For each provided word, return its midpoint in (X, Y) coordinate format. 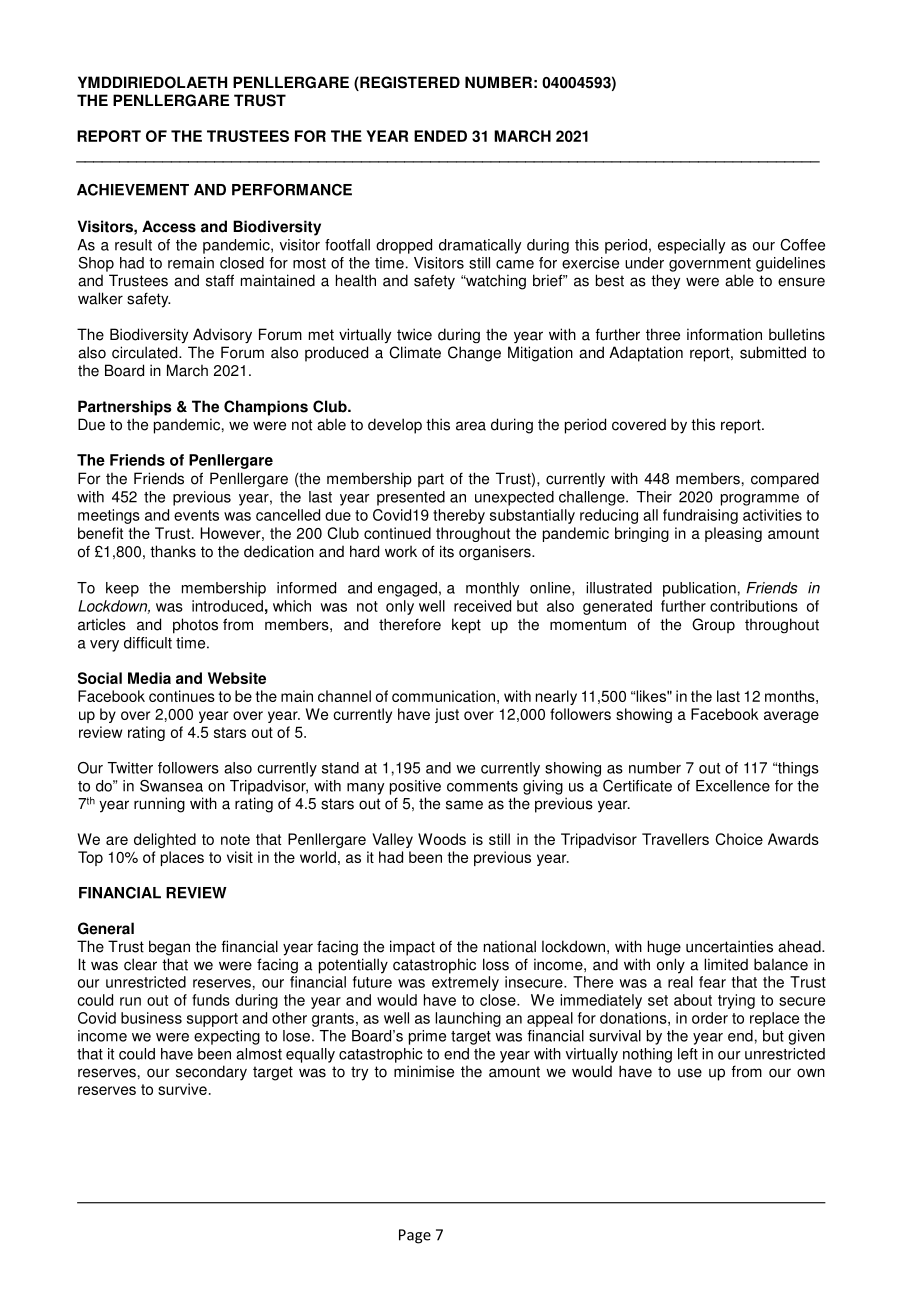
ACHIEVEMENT (133, 190)
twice (414, 334)
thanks (173, 551)
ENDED (440, 136)
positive (415, 787)
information (724, 334)
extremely (465, 983)
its (447, 551)
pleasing (733, 534)
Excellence (733, 786)
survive (182, 1089)
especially (692, 246)
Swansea (171, 786)
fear (712, 982)
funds (211, 1000)
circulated (146, 352)
